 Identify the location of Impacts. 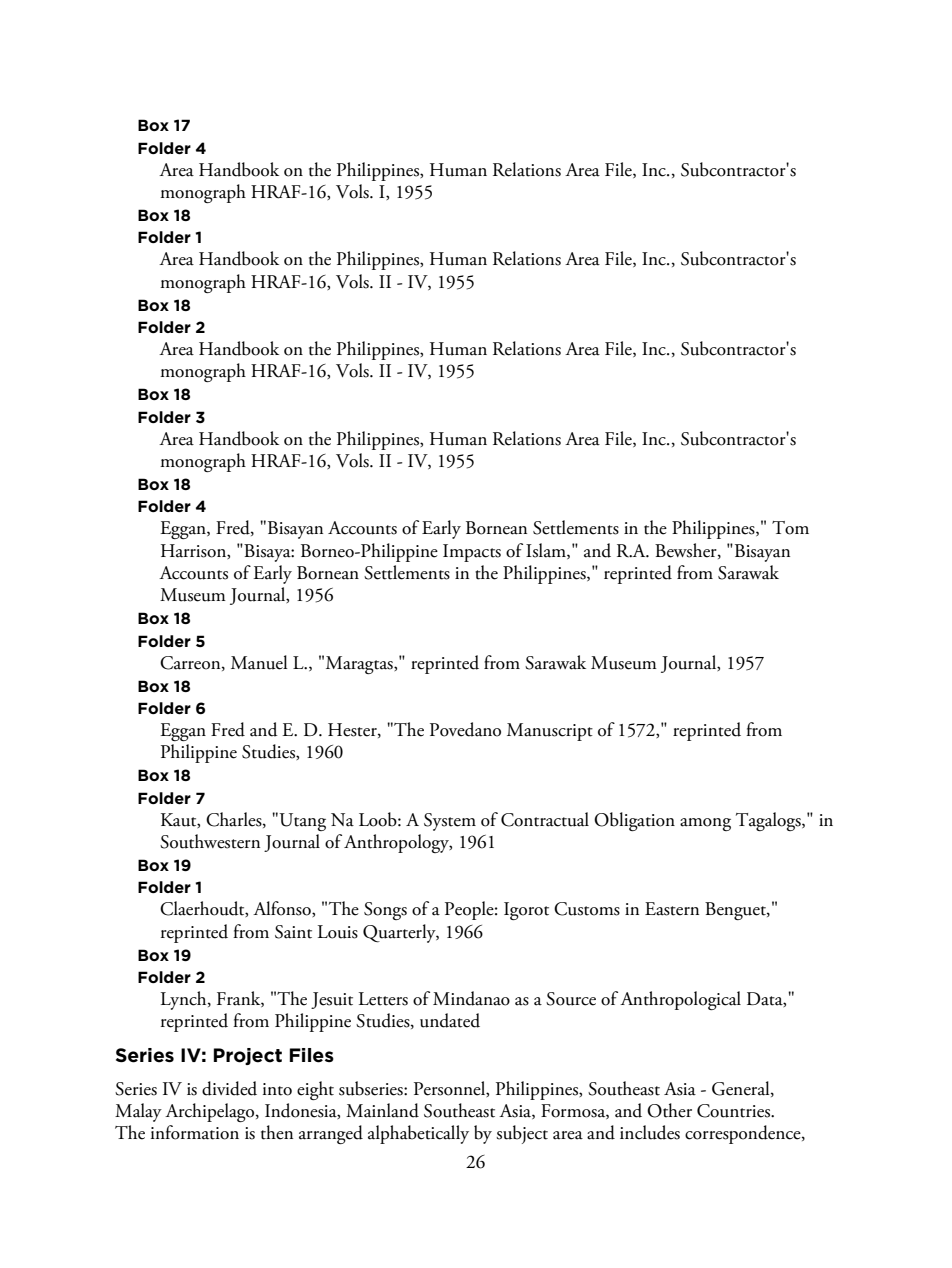
(472, 553).
